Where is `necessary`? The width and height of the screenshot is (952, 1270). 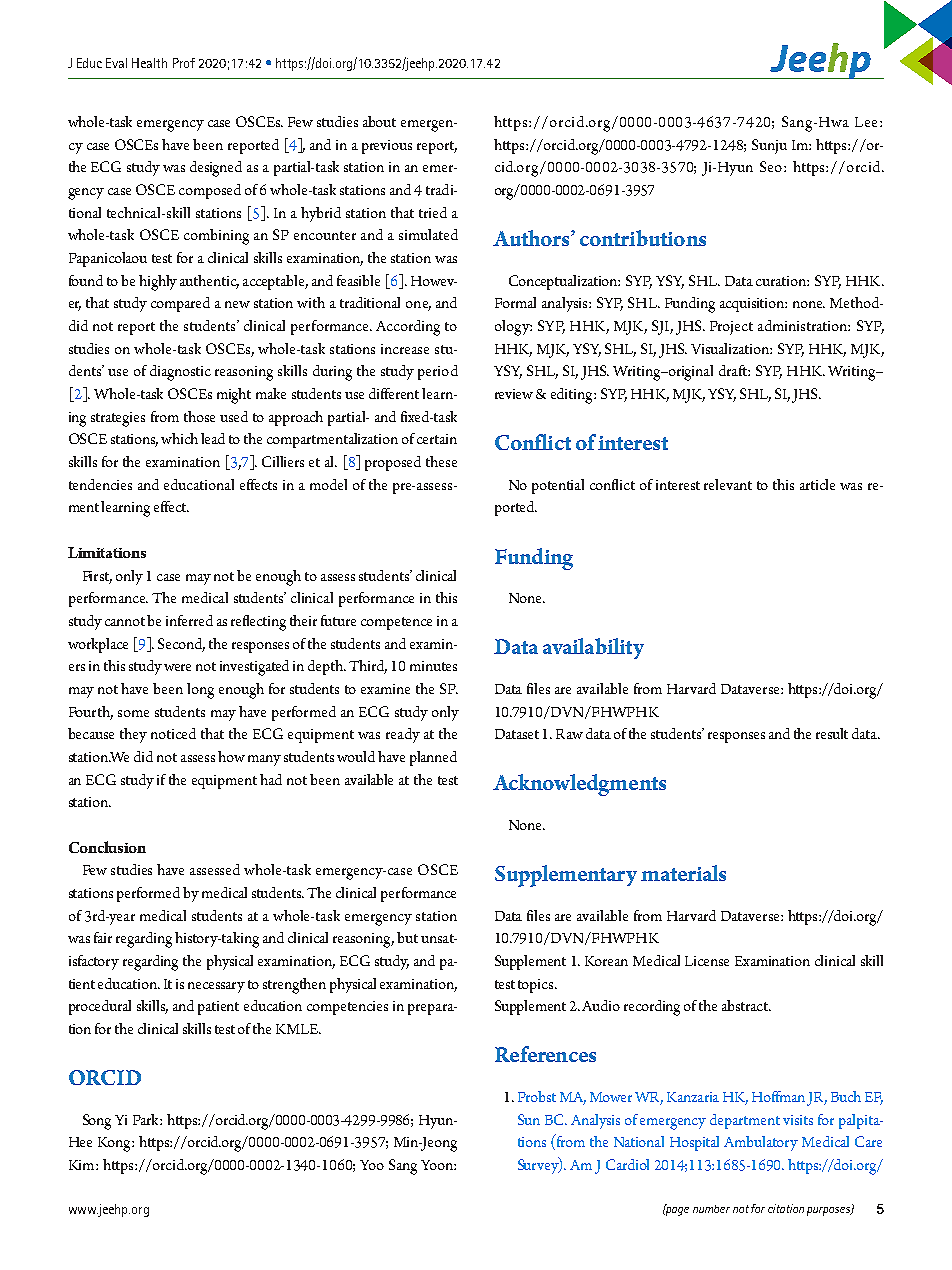 necessary is located at coordinates (216, 987).
